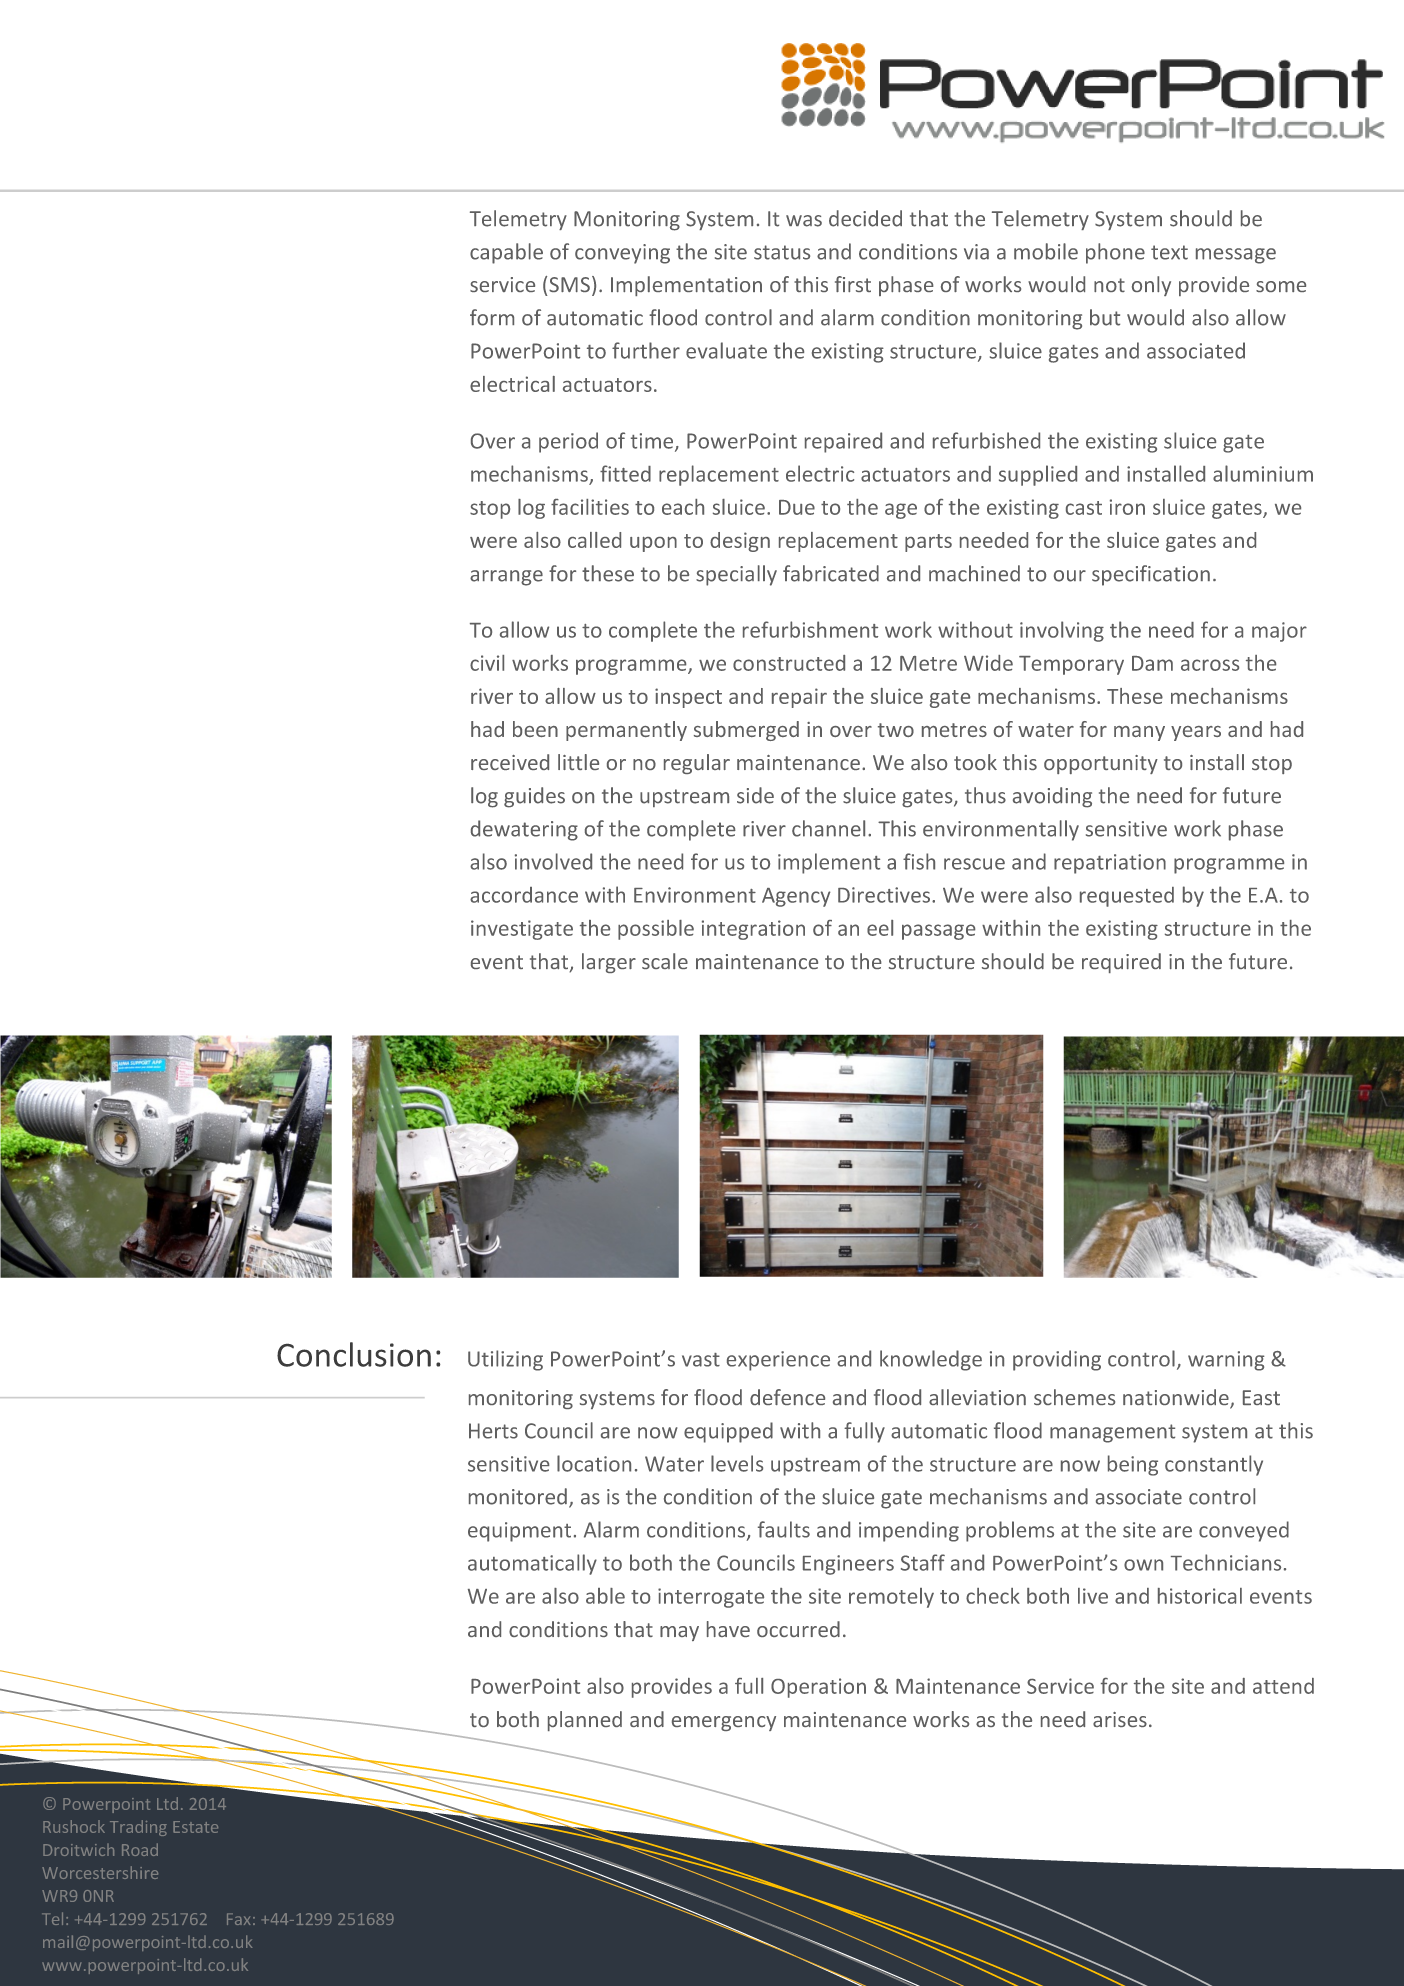 The width and height of the image is (1404, 1986). Describe the element at coordinates (492, 317) in the image. I see `form` at that location.
